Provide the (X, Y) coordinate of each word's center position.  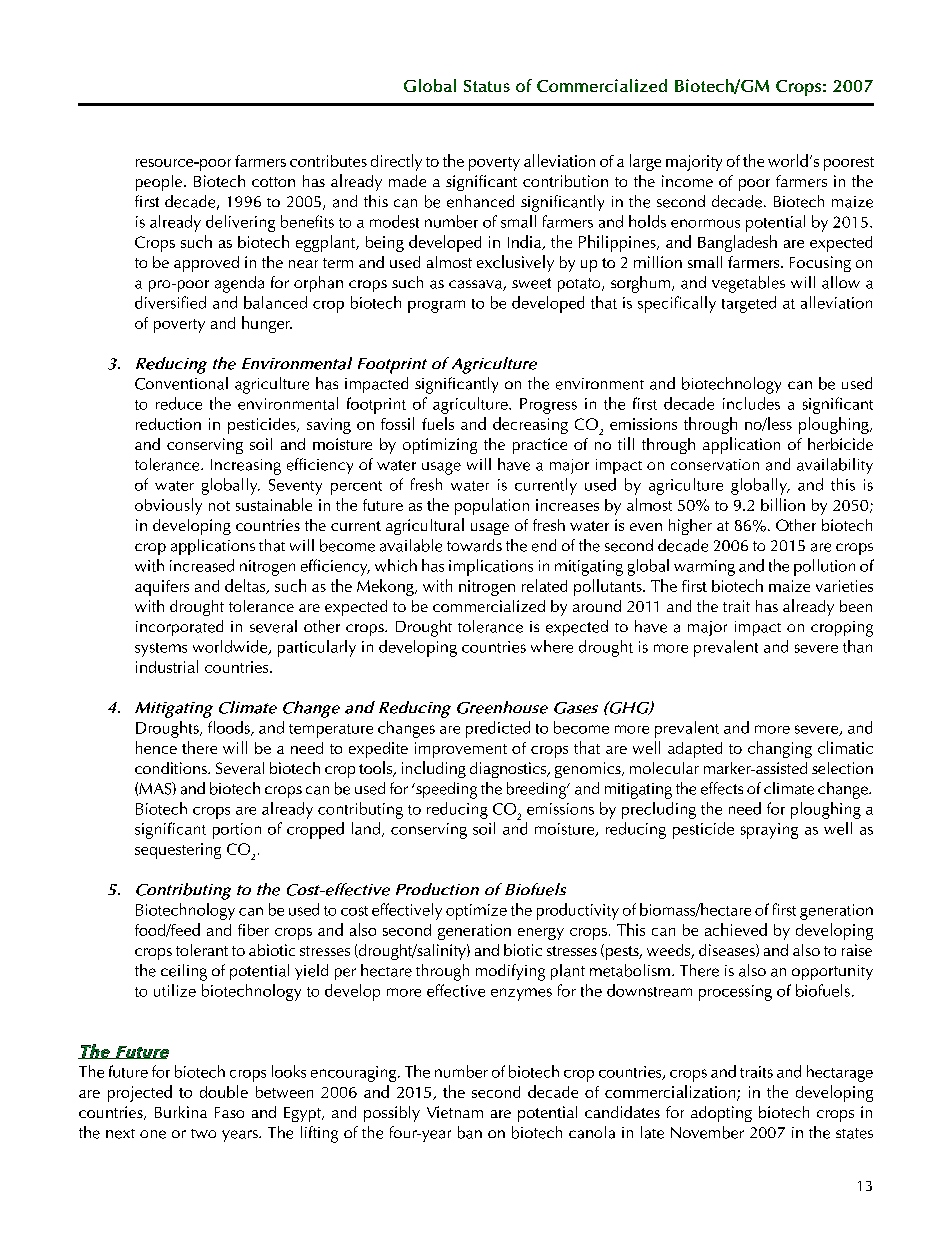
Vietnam (455, 1112)
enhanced (480, 201)
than (857, 646)
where (552, 646)
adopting (721, 1114)
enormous (705, 223)
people (160, 183)
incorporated (179, 628)
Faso (229, 1112)
